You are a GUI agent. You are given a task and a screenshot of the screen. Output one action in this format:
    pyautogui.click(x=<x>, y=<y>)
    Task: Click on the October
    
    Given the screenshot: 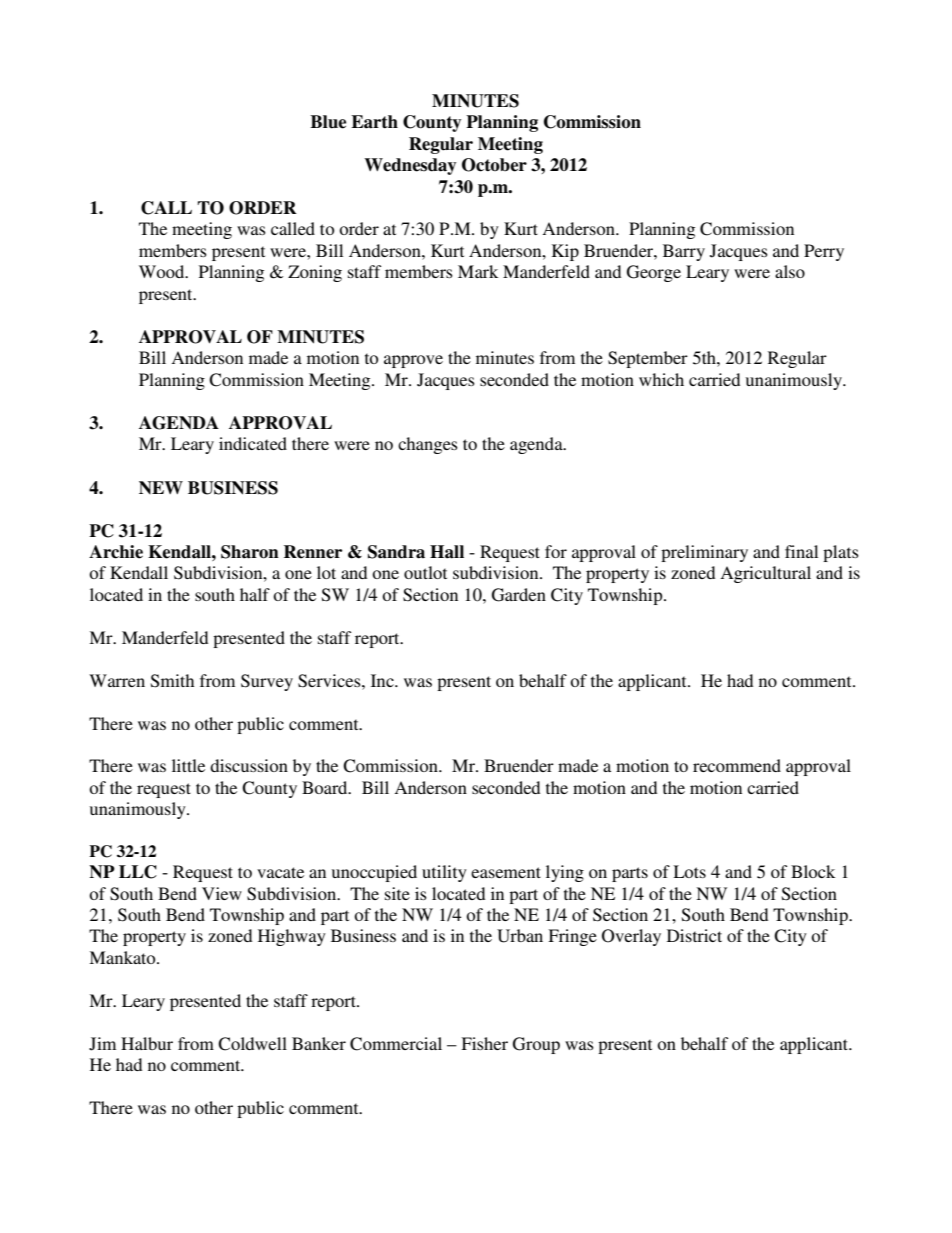 What is the action you would take?
    pyautogui.click(x=494, y=165)
